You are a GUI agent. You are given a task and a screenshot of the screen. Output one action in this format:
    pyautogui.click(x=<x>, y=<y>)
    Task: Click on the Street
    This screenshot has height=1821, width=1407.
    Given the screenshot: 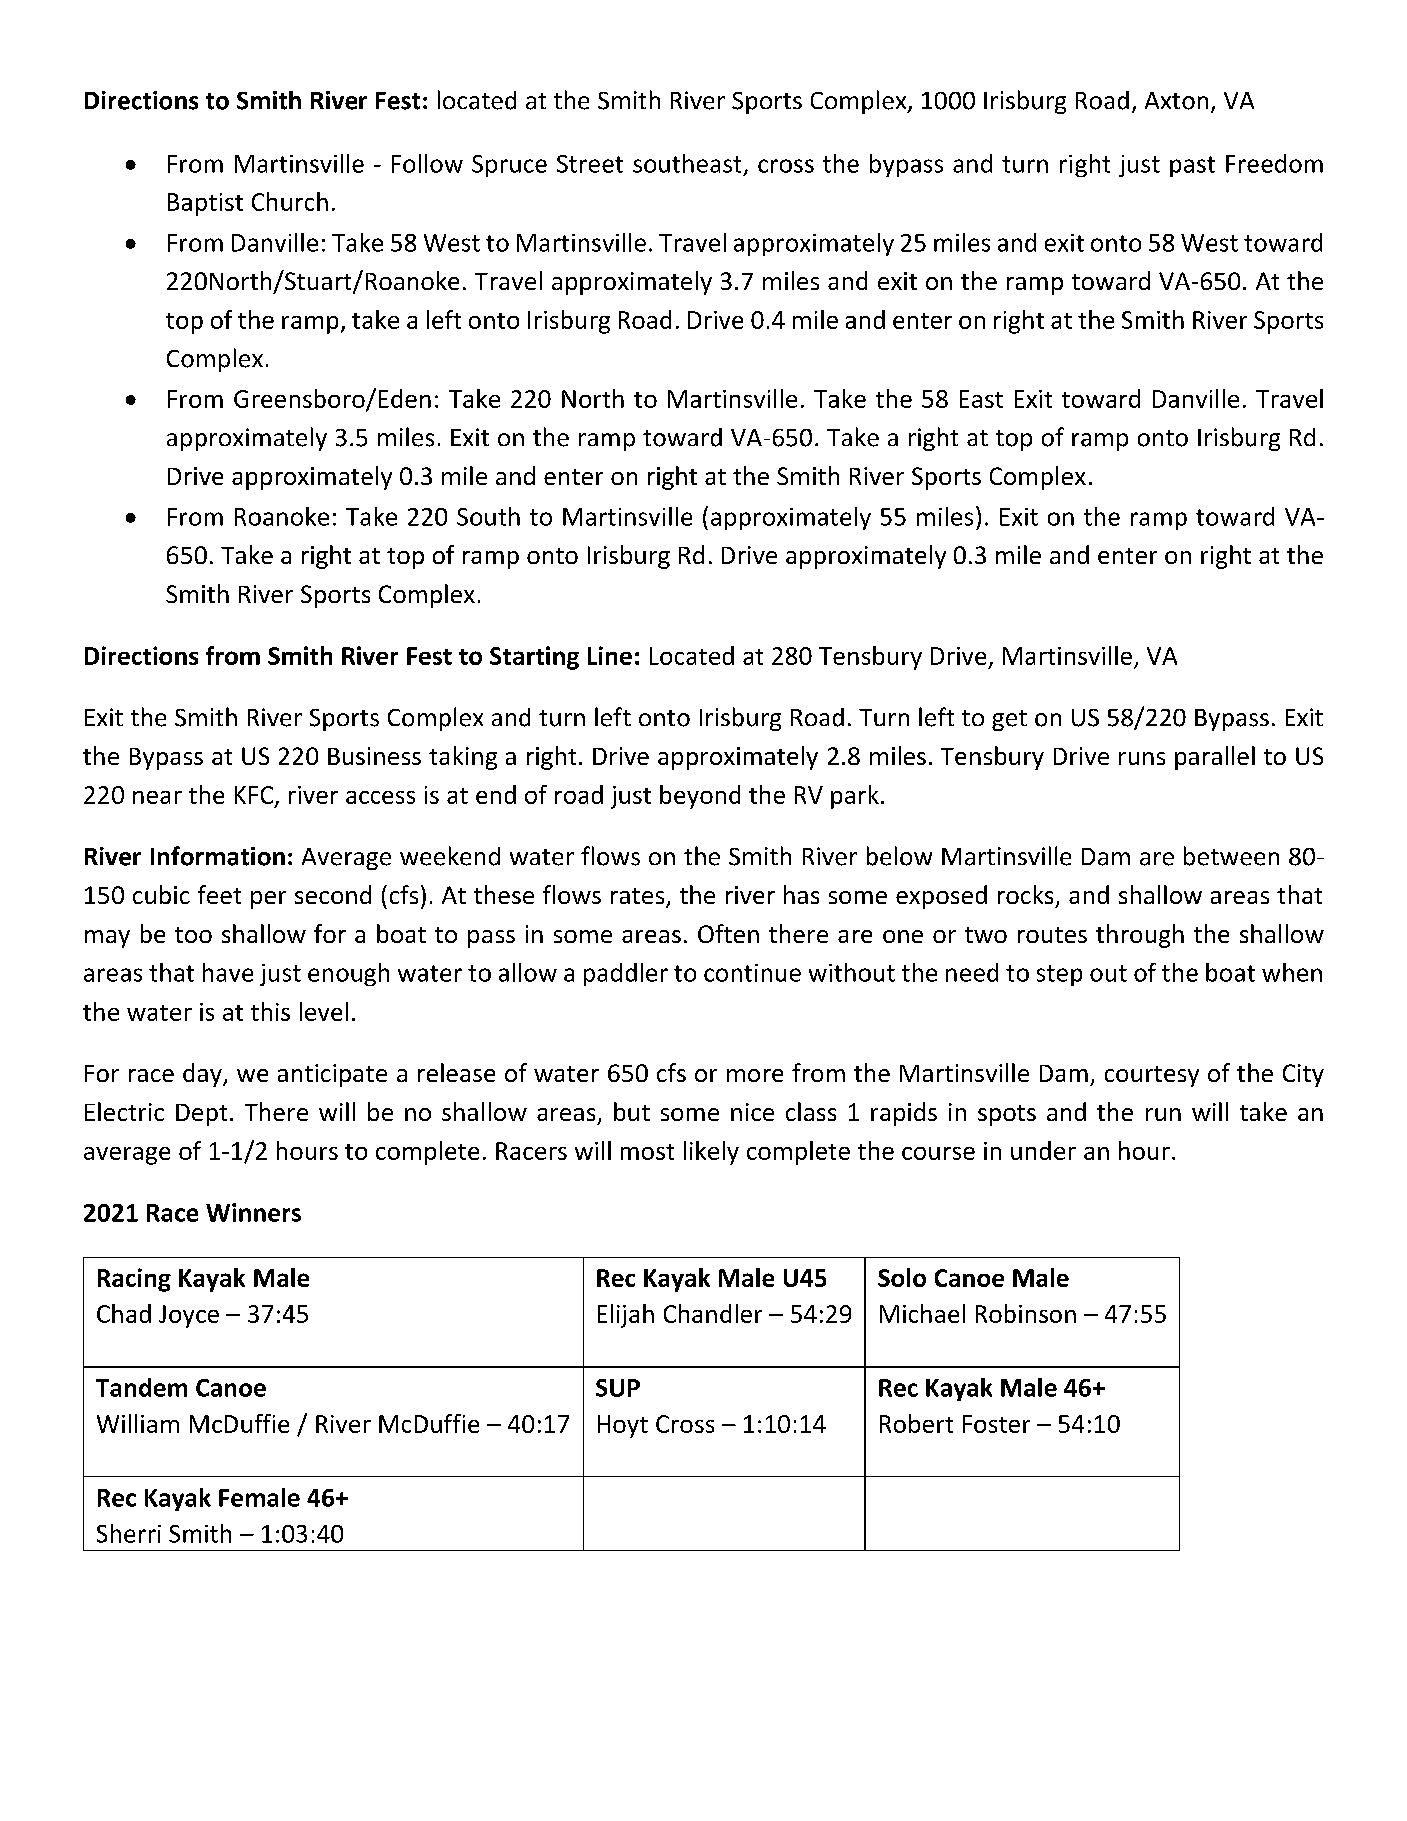 What is the action you would take?
    pyautogui.click(x=590, y=164)
